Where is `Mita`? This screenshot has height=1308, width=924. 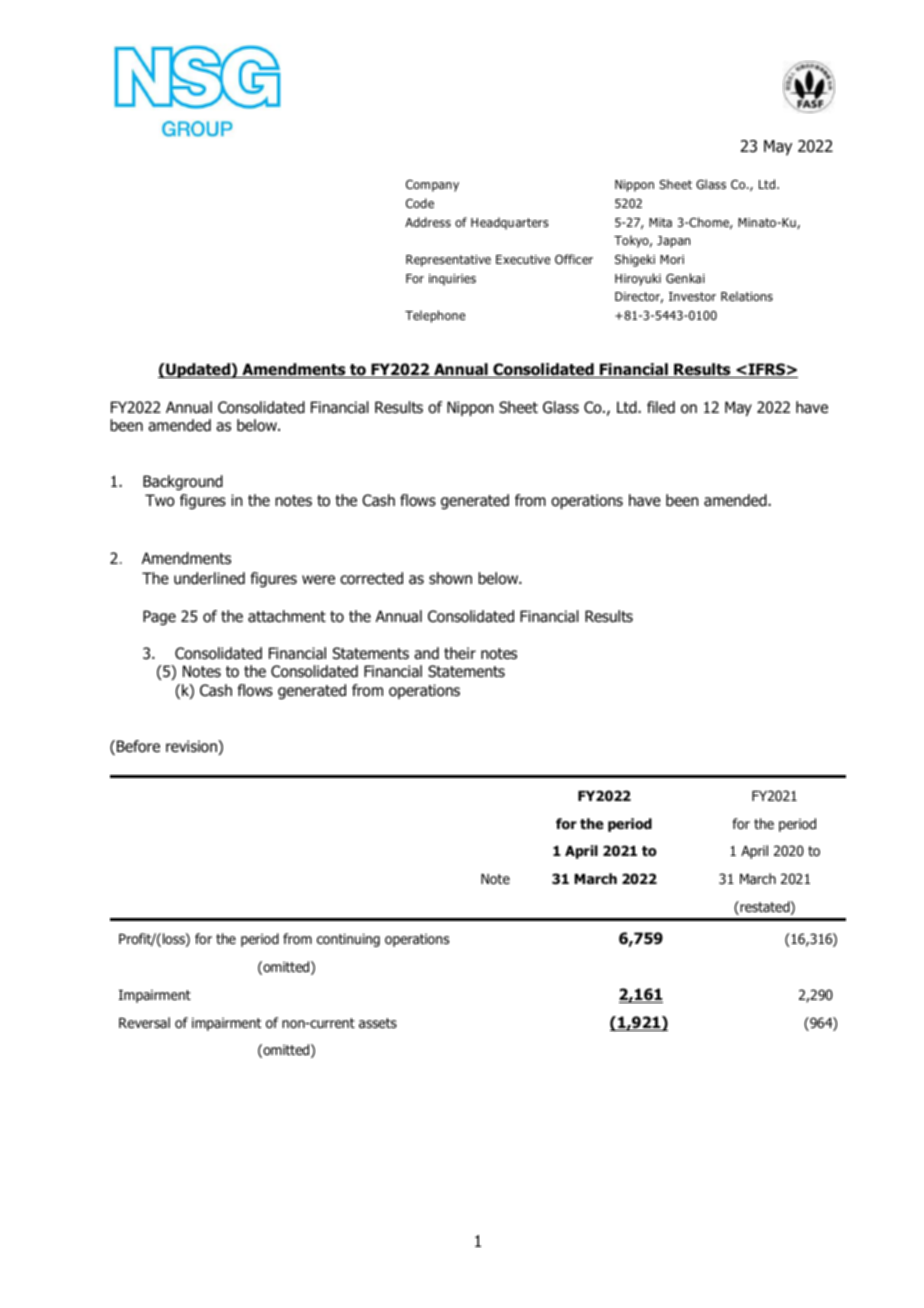
Mita is located at coordinates (660, 222).
